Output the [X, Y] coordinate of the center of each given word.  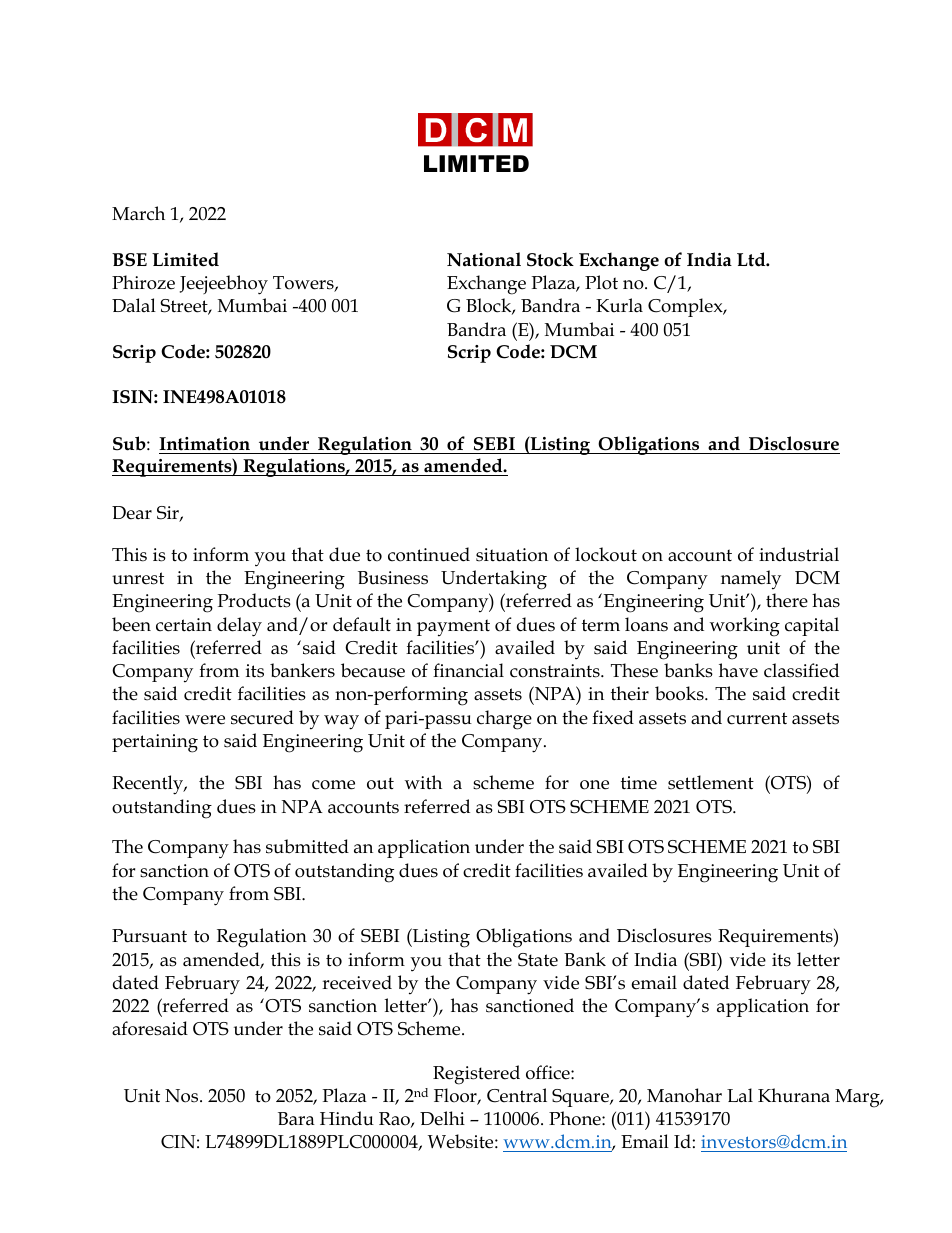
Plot [601, 282]
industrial [799, 554]
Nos [183, 1096]
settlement [711, 782]
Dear [132, 513]
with [423, 782]
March [138, 213]
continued [429, 554]
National [484, 259]
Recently [149, 785]
